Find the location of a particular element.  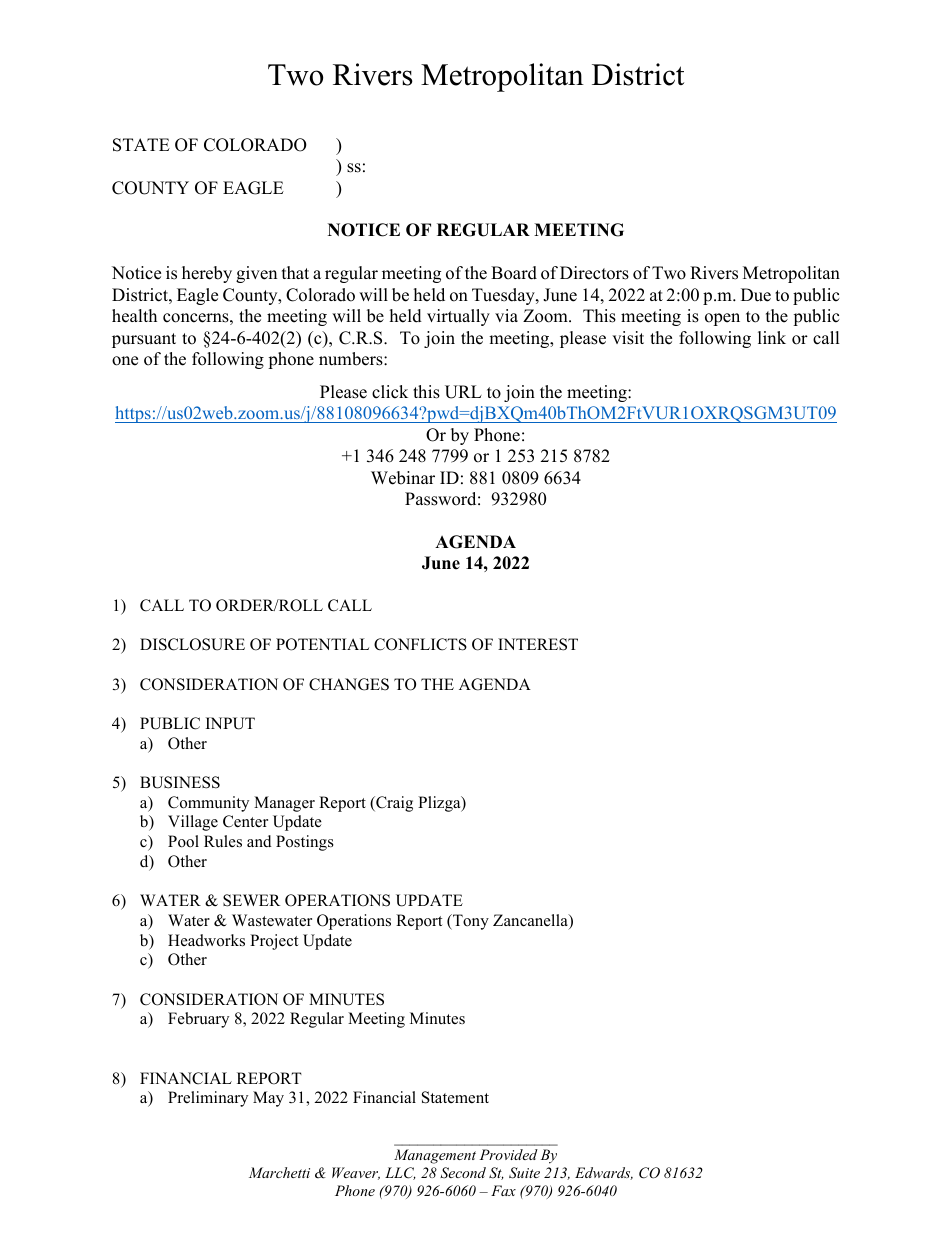

Rules is located at coordinates (223, 841).
